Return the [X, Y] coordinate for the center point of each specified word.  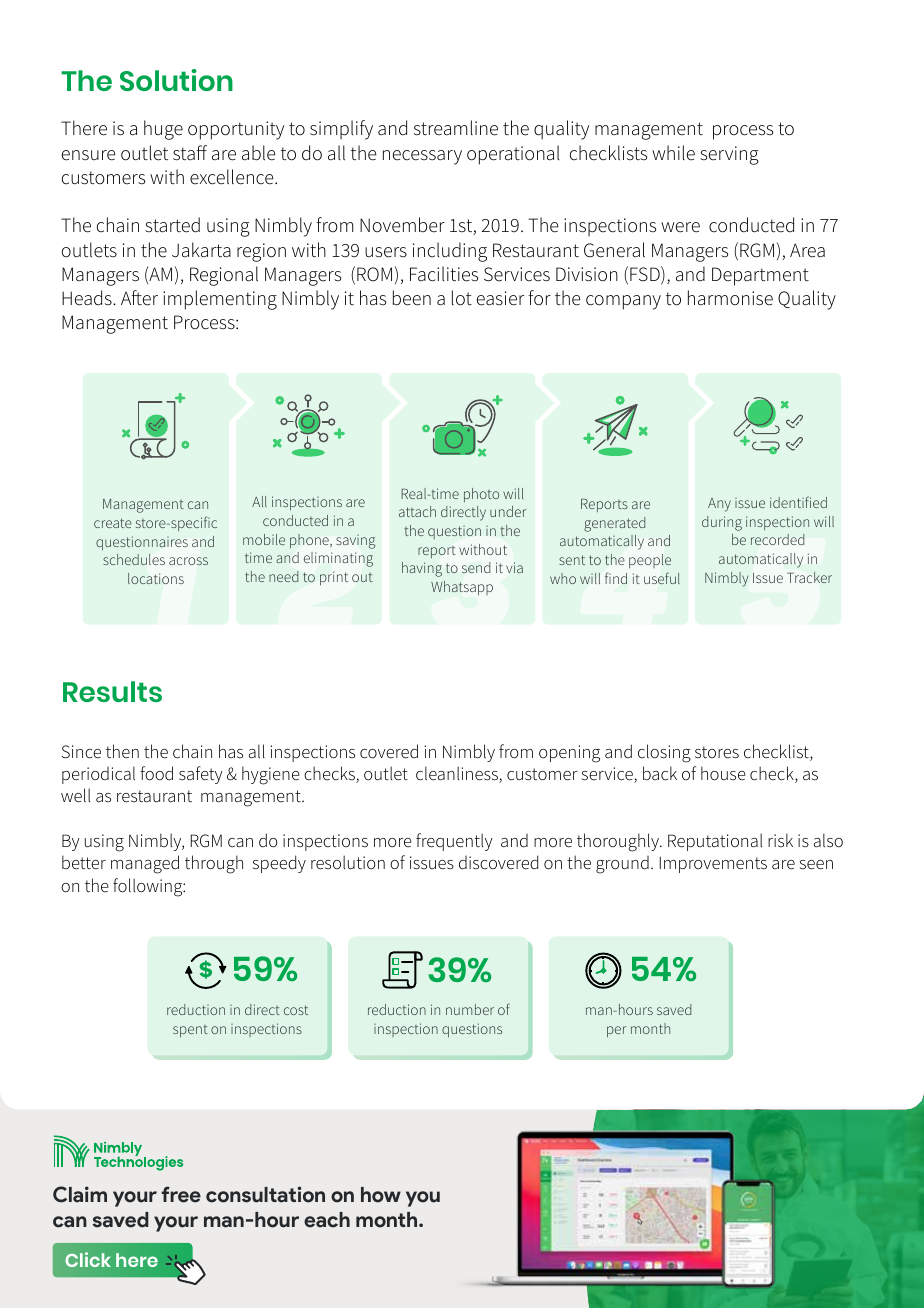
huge [163, 130]
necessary [422, 157]
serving [729, 155]
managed [145, 864]
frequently [454, 842]
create [113, 523]
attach [417, 511]
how [381, 1195]
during [722, 523]
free [181, 1194]
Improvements [713, 865]
